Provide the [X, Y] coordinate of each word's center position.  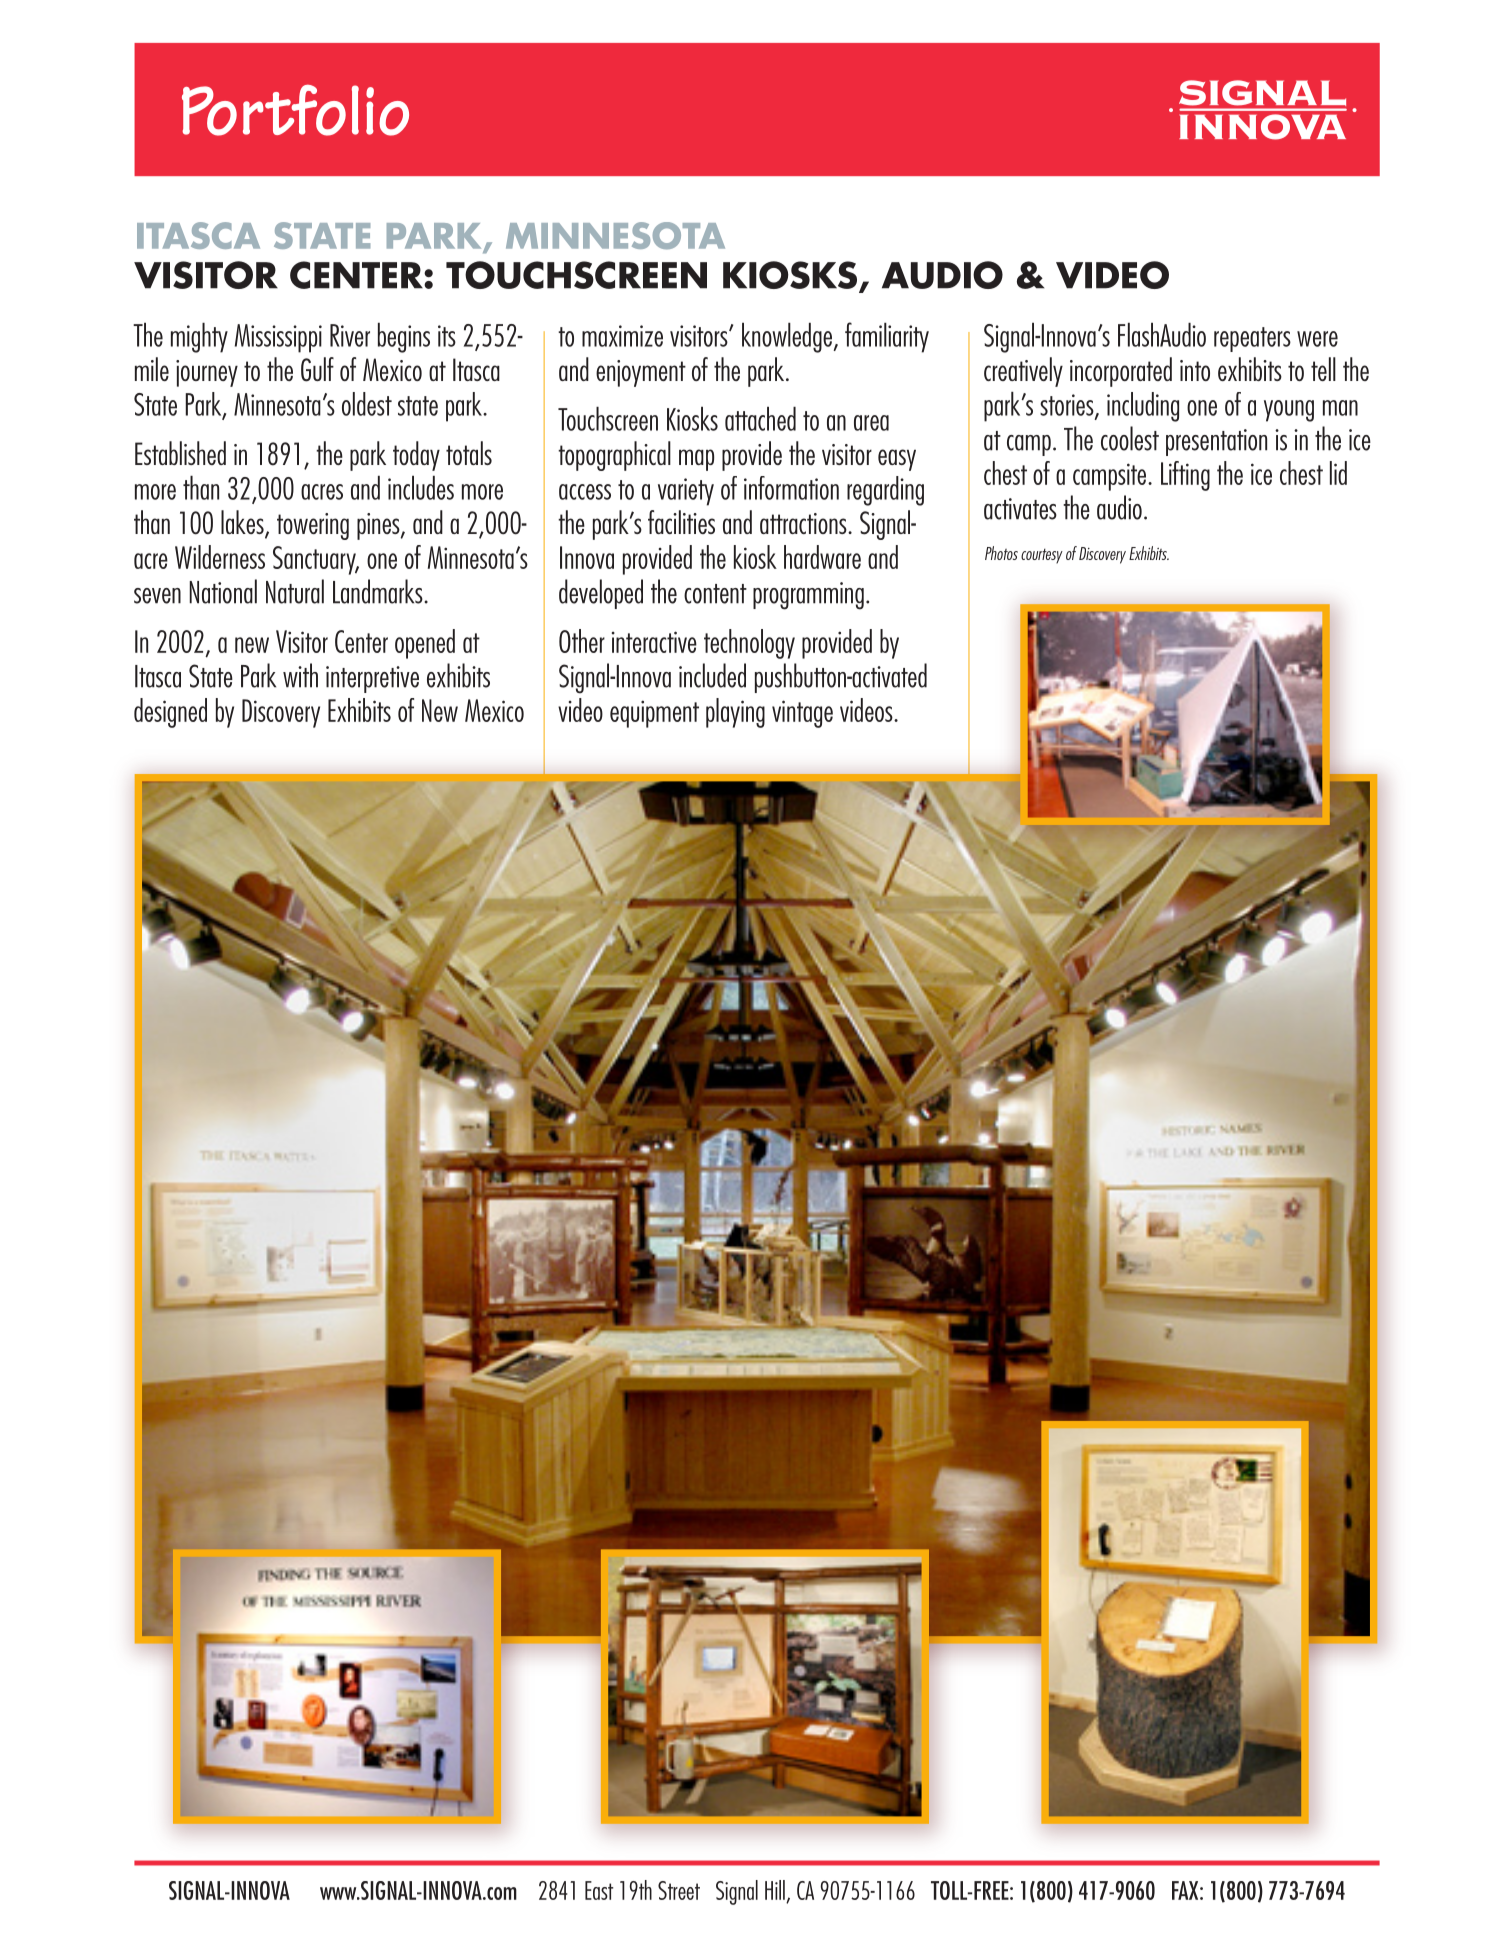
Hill [775, 1890]
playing [735, 713]
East [599, 1890]
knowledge [788, 338]
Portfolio [295, 110]
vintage [802, 714]
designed [170, 713]
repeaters [1252, 339]
